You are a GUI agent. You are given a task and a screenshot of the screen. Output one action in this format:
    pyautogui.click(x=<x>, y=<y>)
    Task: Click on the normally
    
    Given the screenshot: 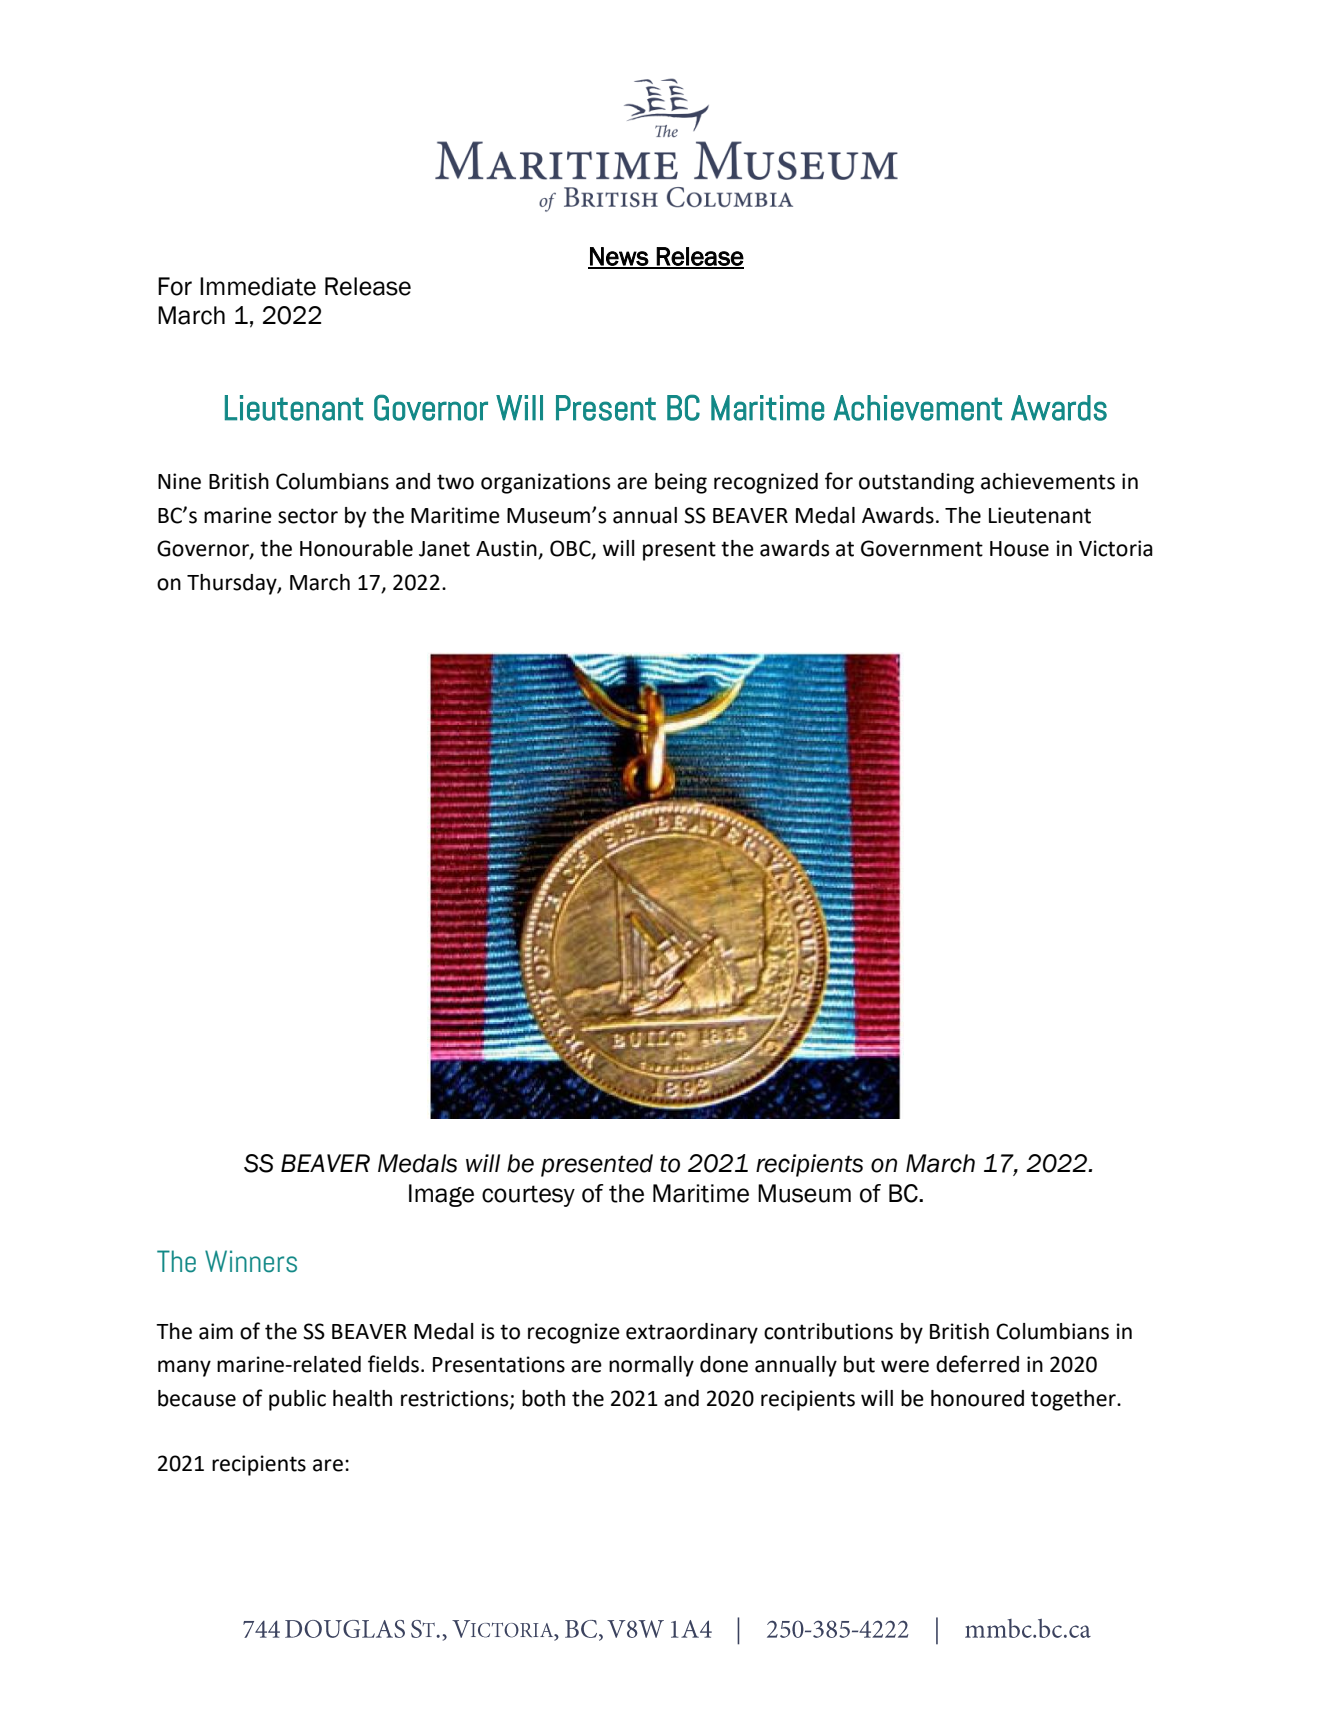 What is the action you would take?
    pyautogui.click(x=651, y=1366)
